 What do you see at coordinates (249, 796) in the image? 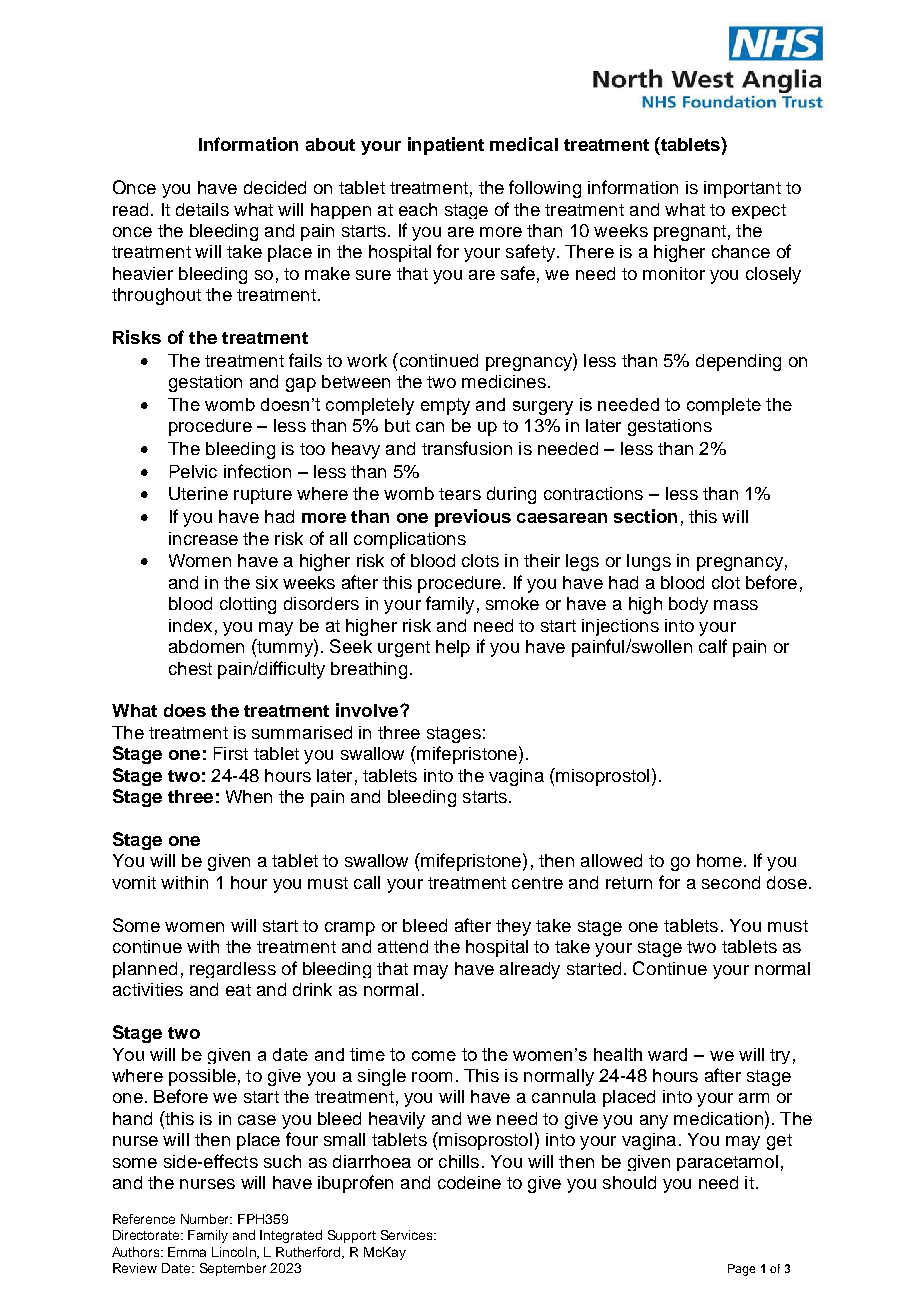
I see `When` at bounding box center [249, 796].
